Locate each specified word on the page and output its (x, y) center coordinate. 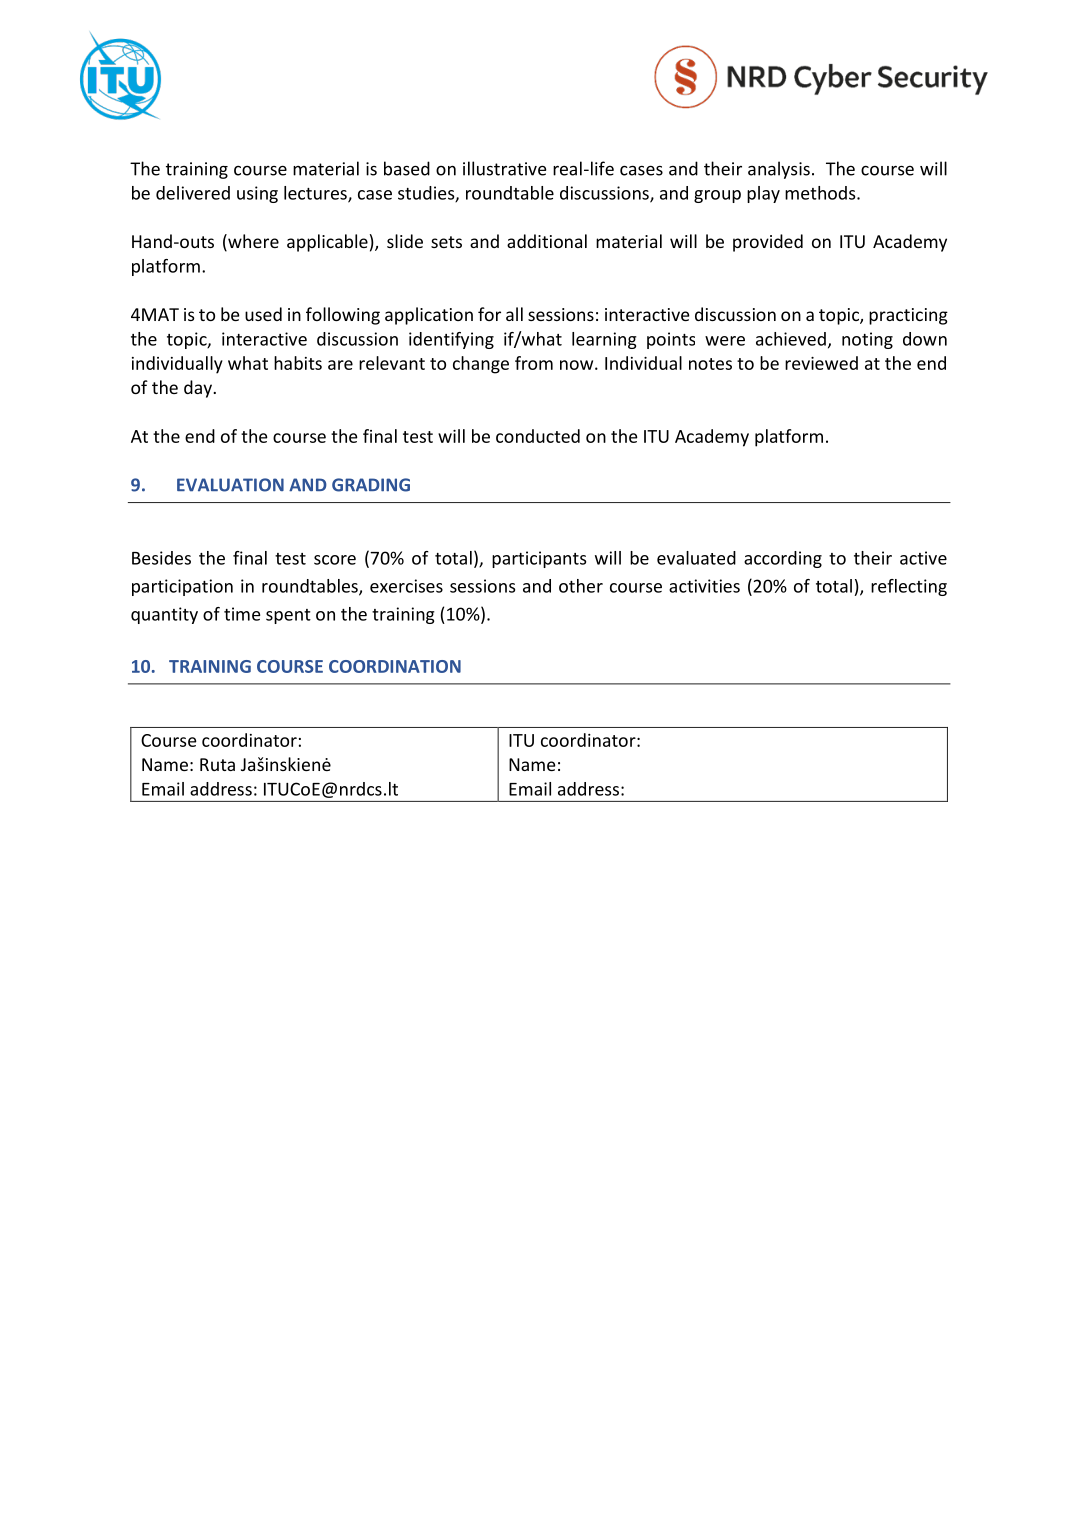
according (783, 559)
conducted (538, 436)
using (257, 194)
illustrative (504, 168)
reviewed (821, 363)
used (263, 314)
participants (539, 559)
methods (821, 193)
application (429, 316)
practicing (908, 316)
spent (288, 616)
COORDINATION (395, 666)
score (335, 560)
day (199, 389)
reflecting (909, 587)
